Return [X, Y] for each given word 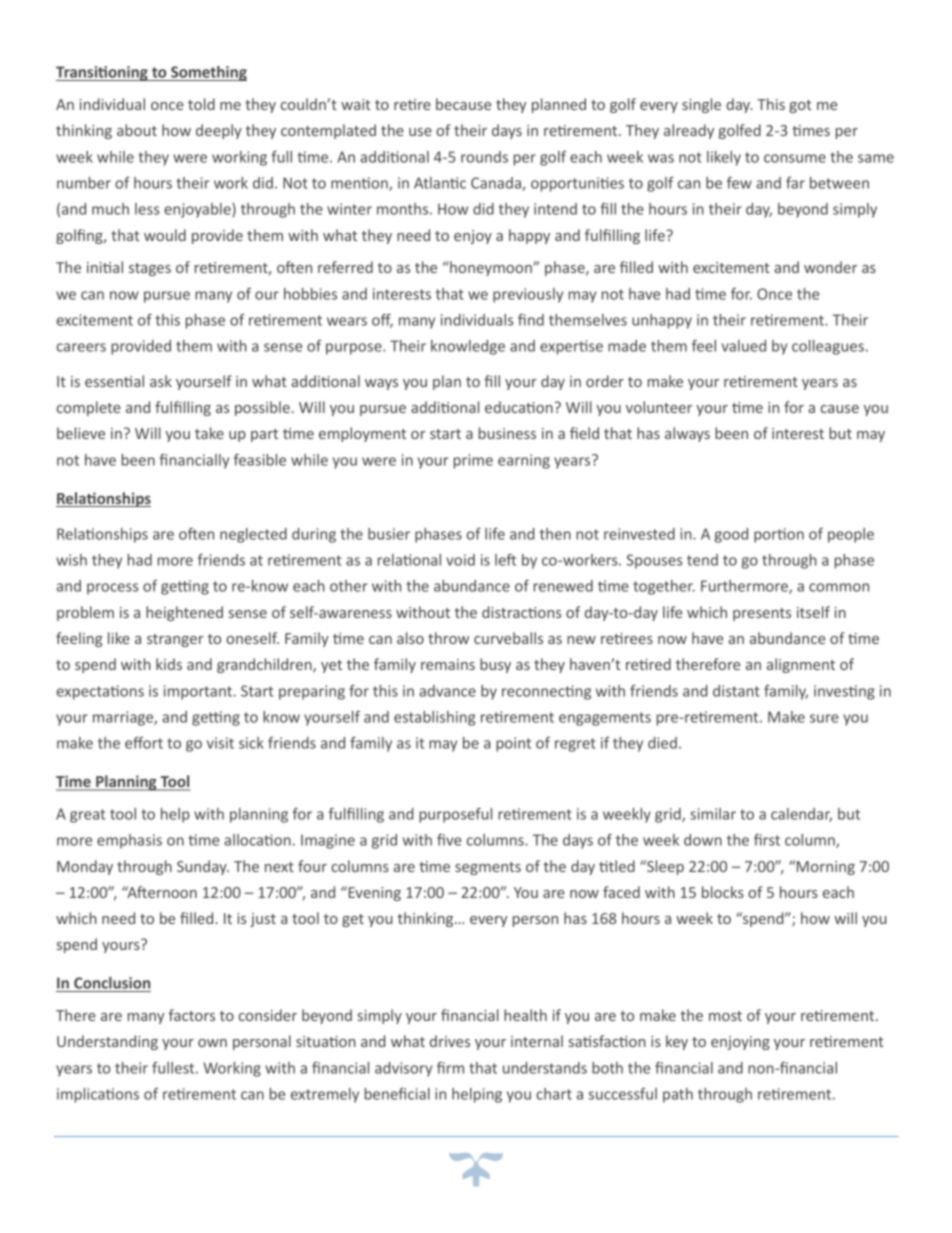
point [513, 744]
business [507, 433]
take [209, 433]
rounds [484, 157]
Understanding [107, 1042]
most [725, 1016]
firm [450, 1068]
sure [824, 718]
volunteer [659, 407]
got [800, 106]
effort [144, 743]
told [201, 104]
